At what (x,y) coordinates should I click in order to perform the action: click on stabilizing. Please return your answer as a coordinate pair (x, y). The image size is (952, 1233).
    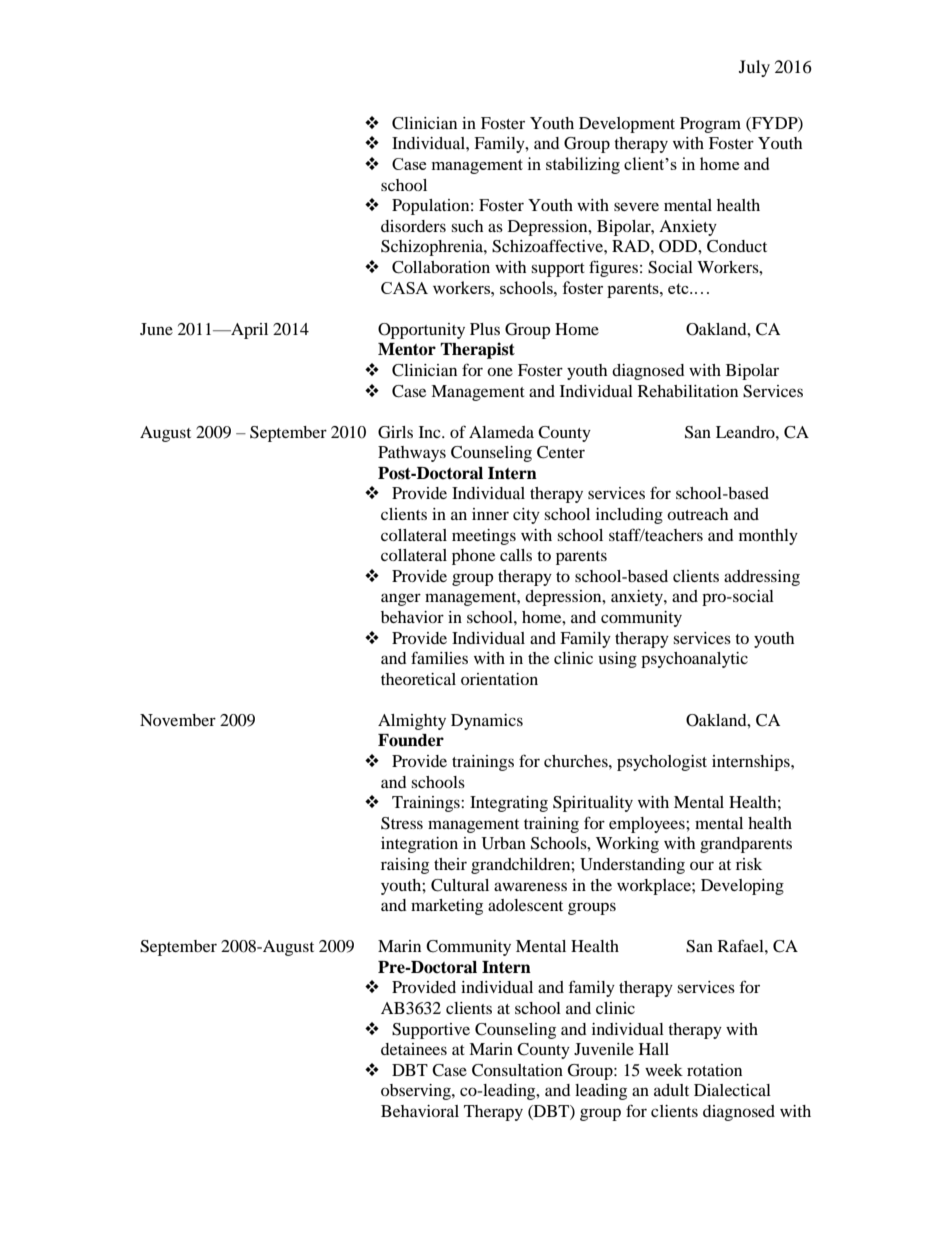
    Looking at the image, I should click on (583, 165).
